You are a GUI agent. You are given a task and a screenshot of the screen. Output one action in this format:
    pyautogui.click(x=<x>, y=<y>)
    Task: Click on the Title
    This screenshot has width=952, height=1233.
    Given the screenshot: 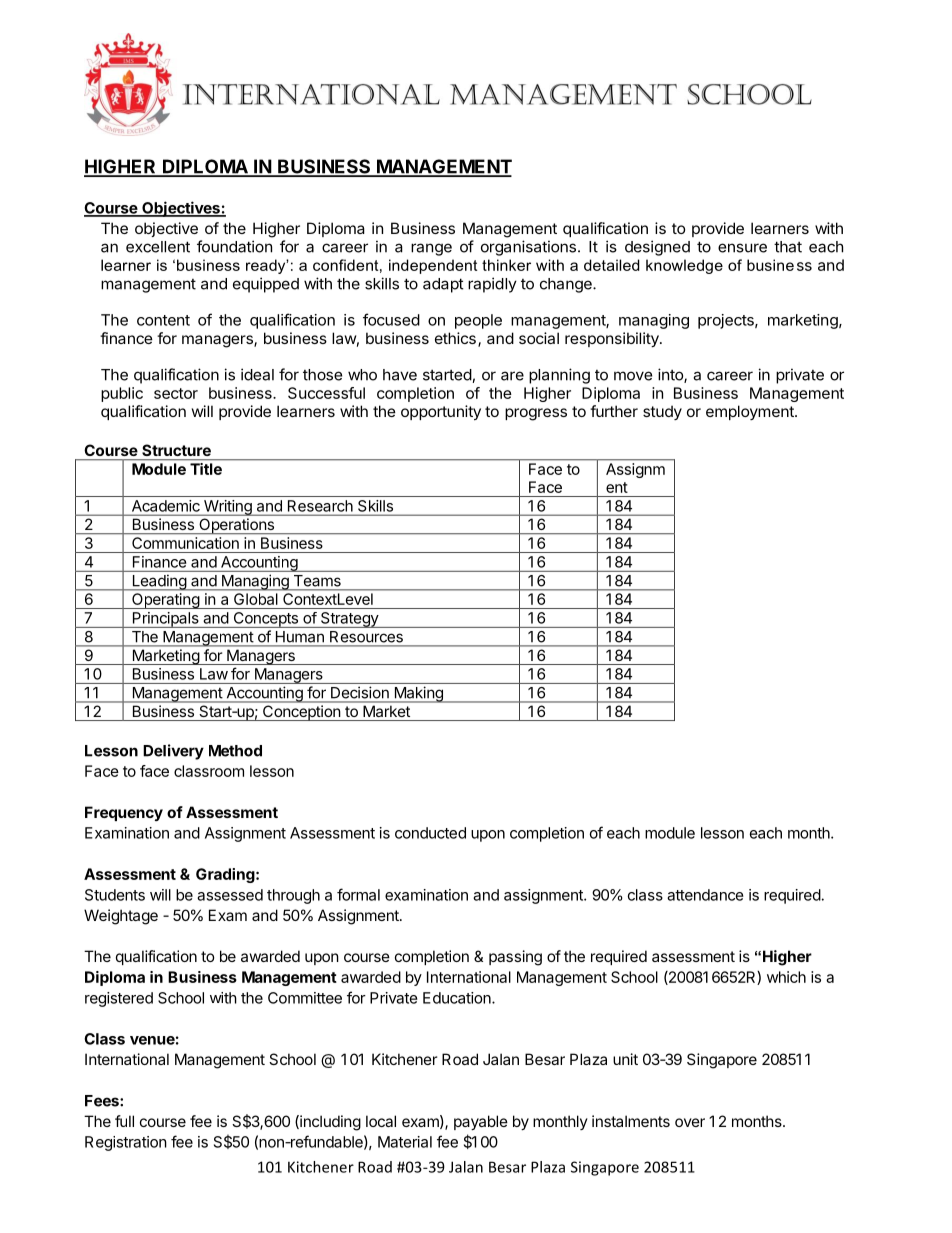 What is the action you would take?
    pyautogui.click(x=206, y=469)
